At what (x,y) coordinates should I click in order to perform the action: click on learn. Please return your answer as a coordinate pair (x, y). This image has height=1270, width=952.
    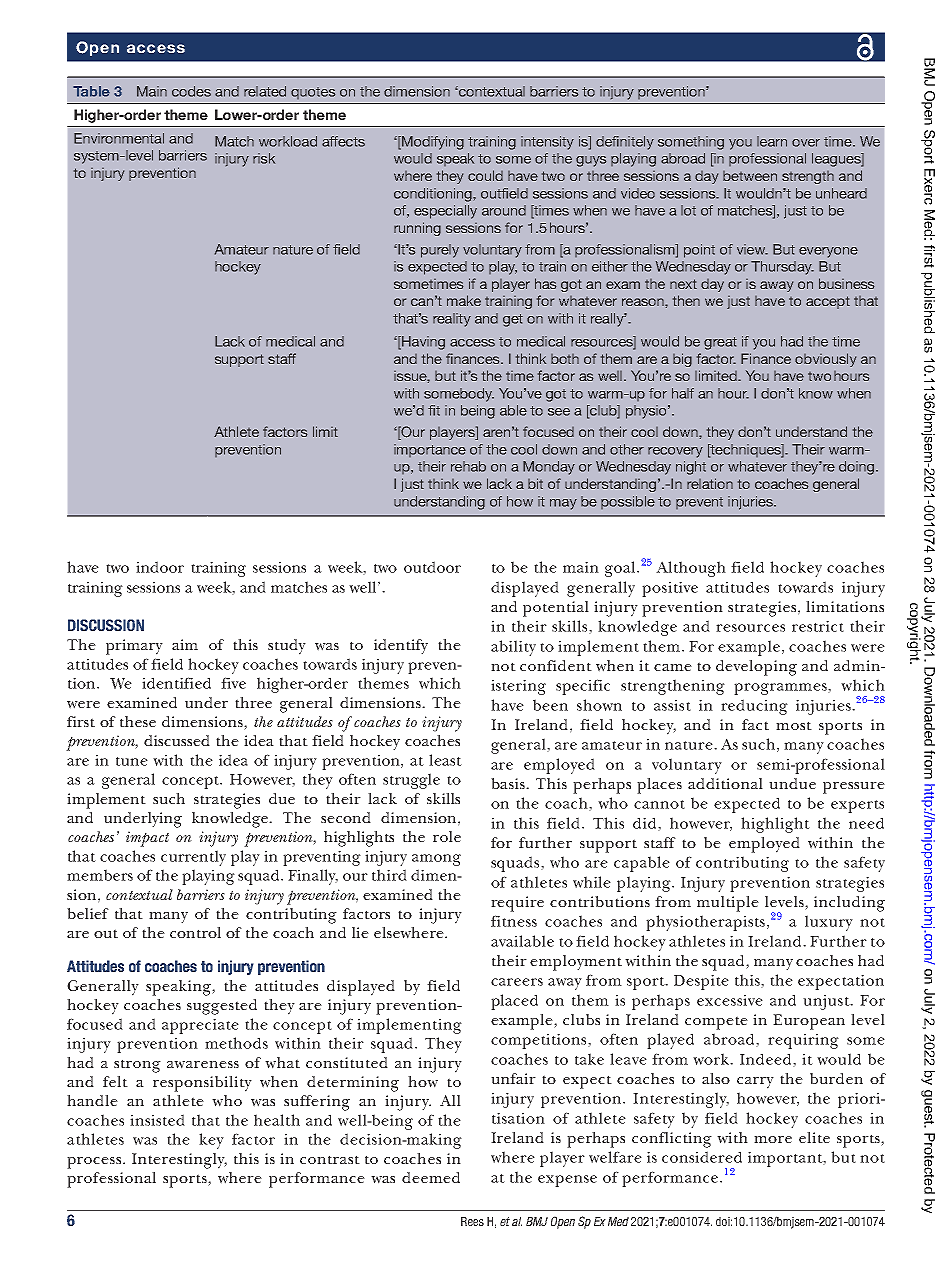
    Looking at the image, I should click on (772, 141).
